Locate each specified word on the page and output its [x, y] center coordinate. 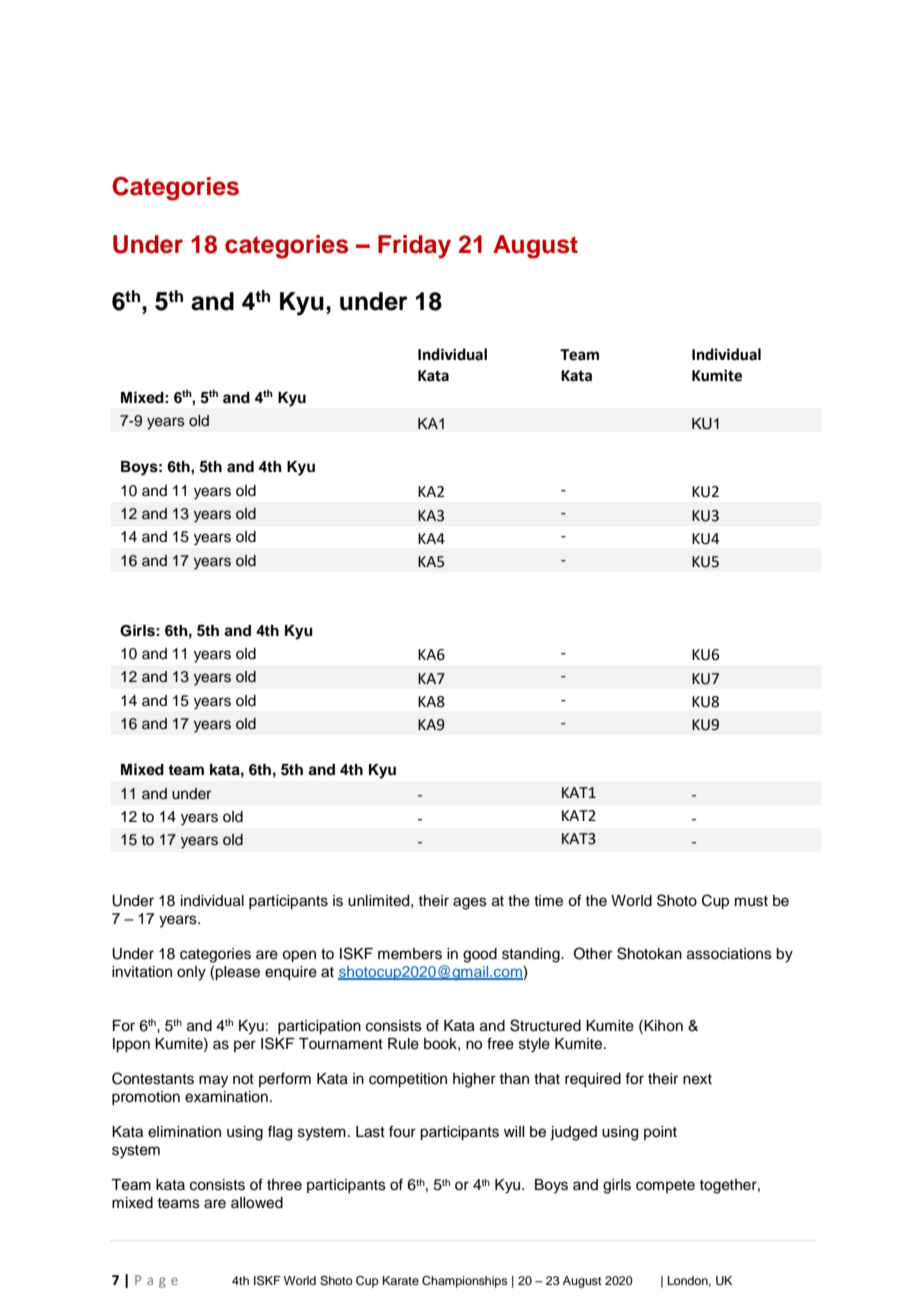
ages [470, 903]
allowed [257, 1203]
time [548, 901]
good [480, 955]
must [751, 901]
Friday [414, 247]
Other [593, 953]
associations [729, 954]
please [237, 973]
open [299, 956]
